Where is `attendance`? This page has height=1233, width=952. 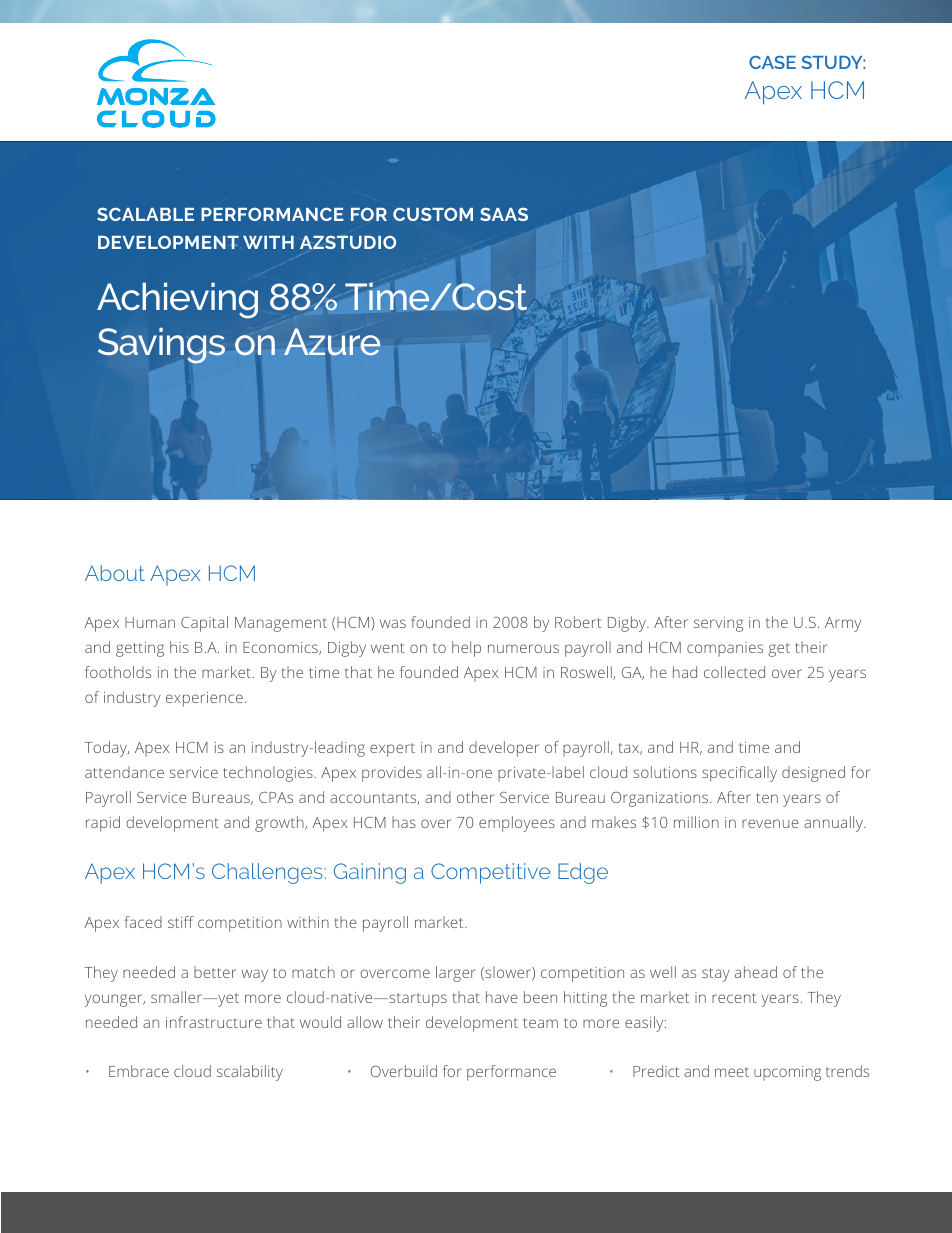
attendance is located at coordinates (124, 772).
